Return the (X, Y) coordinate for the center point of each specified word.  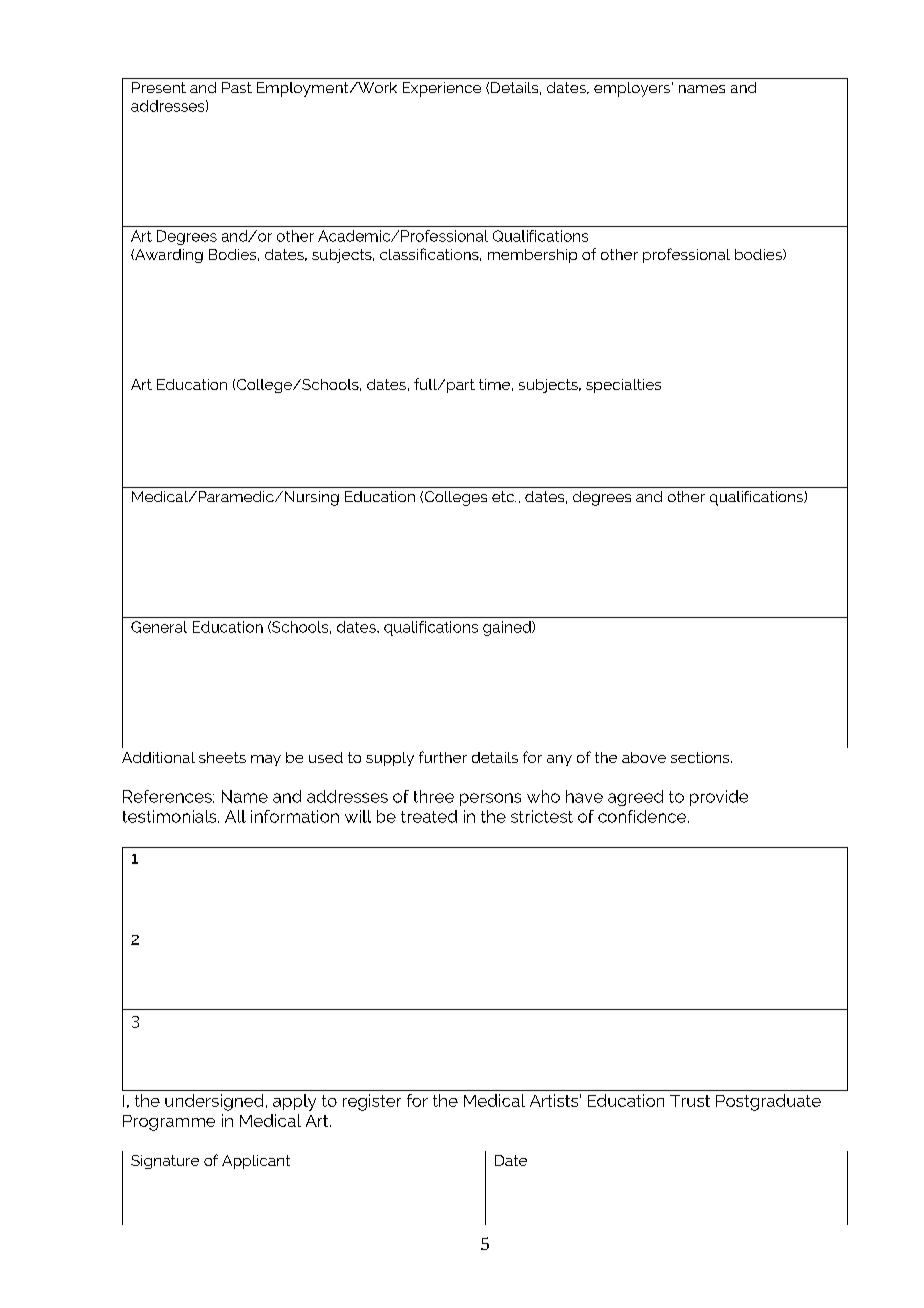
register (372, 1102)
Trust (690, 1101)
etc (504, 496)
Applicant (256, 1162)
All (235, 816)
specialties (623, 386)
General (159, 627)
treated (429, 816)
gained (508, 628)
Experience (442, 89)
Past (237, 87)
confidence (643, 816)
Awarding (168, 256)
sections (701, 757)
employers (633, 89)
